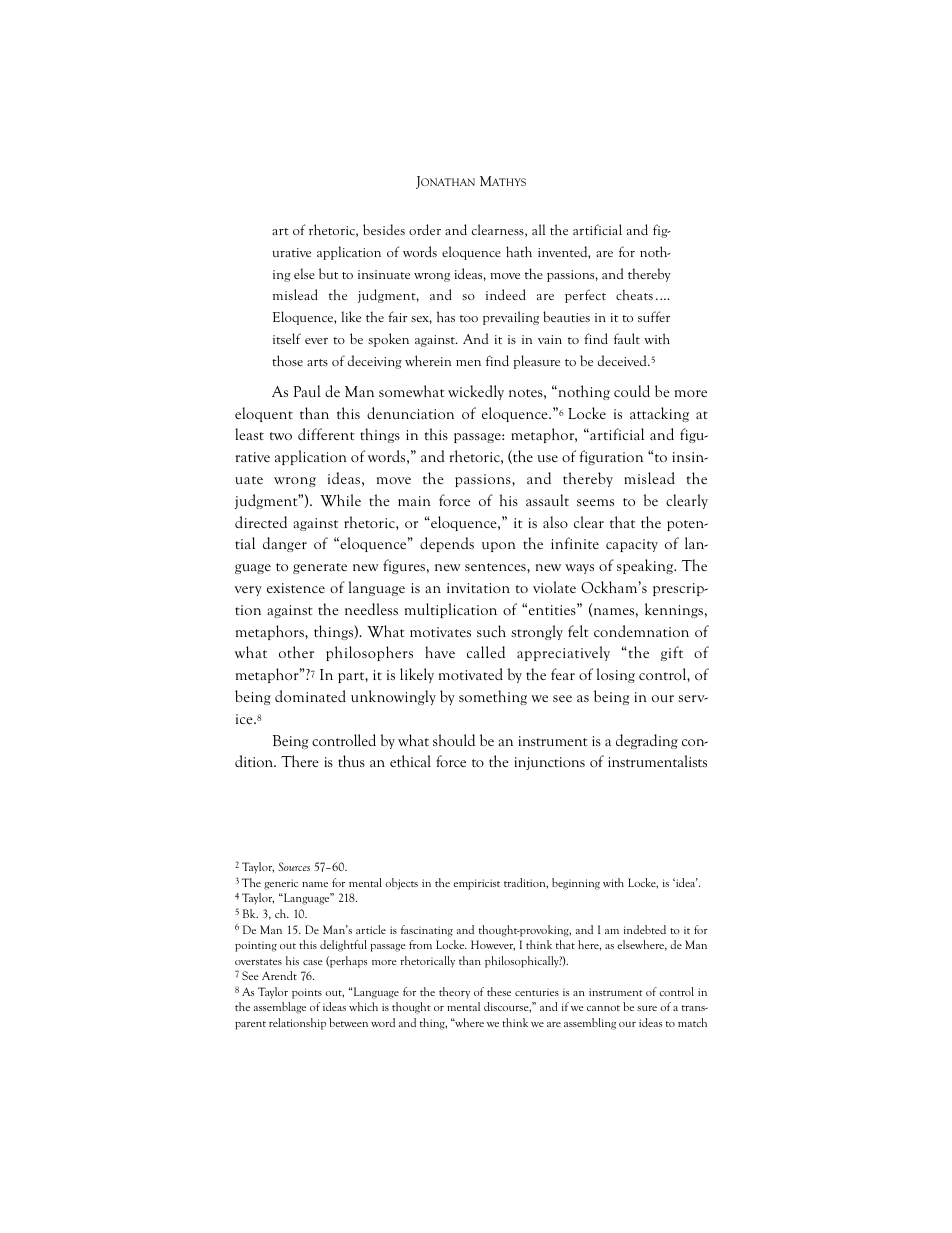  What do you see at coordinates (328, 273) in the document?
I see `but` at bounding box center [328, 273].
